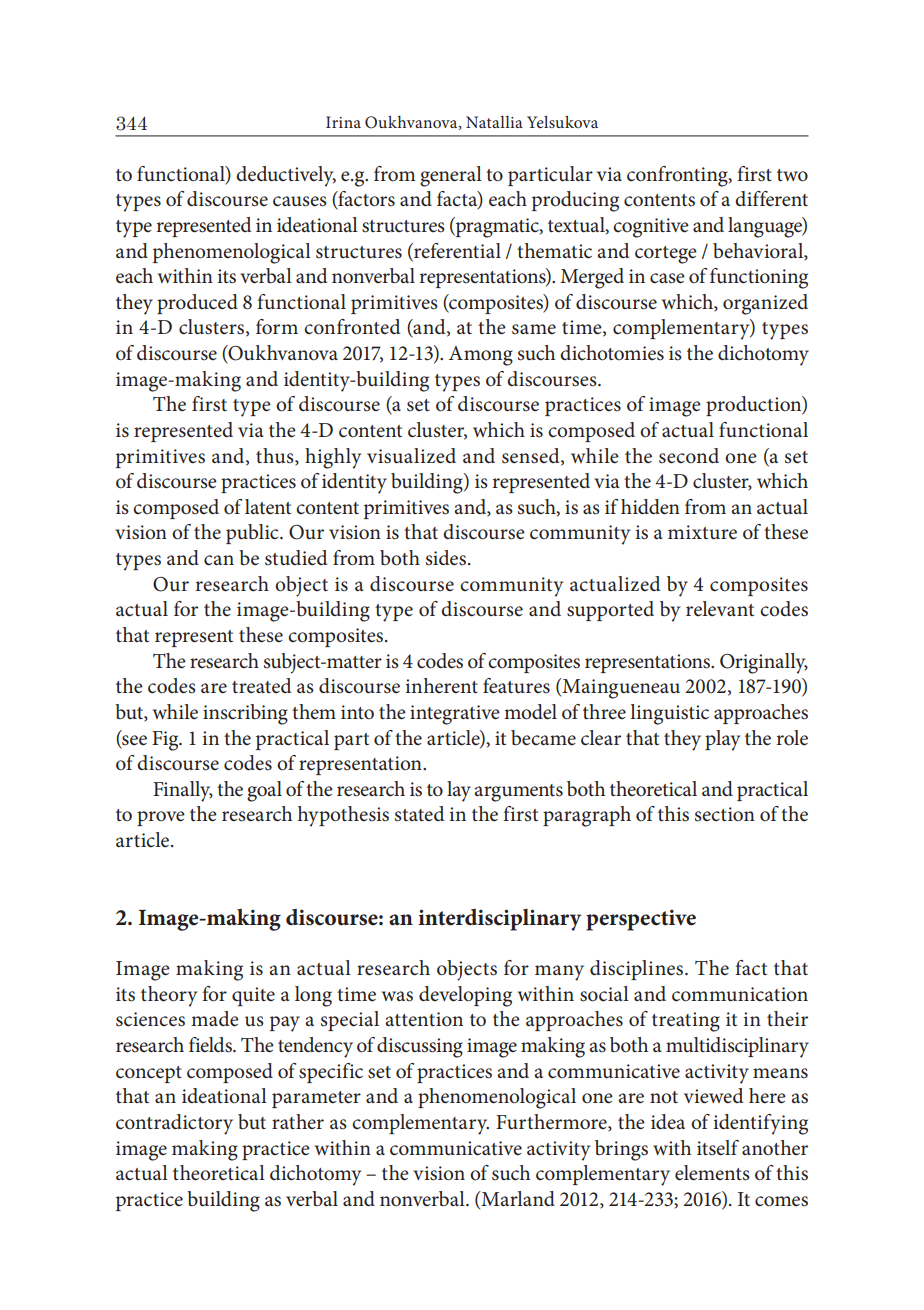 This screenshot has width=924, height=1310. Describe the element at coordinates (764, 663) in the screenshot. I see `Originally` at that location.
